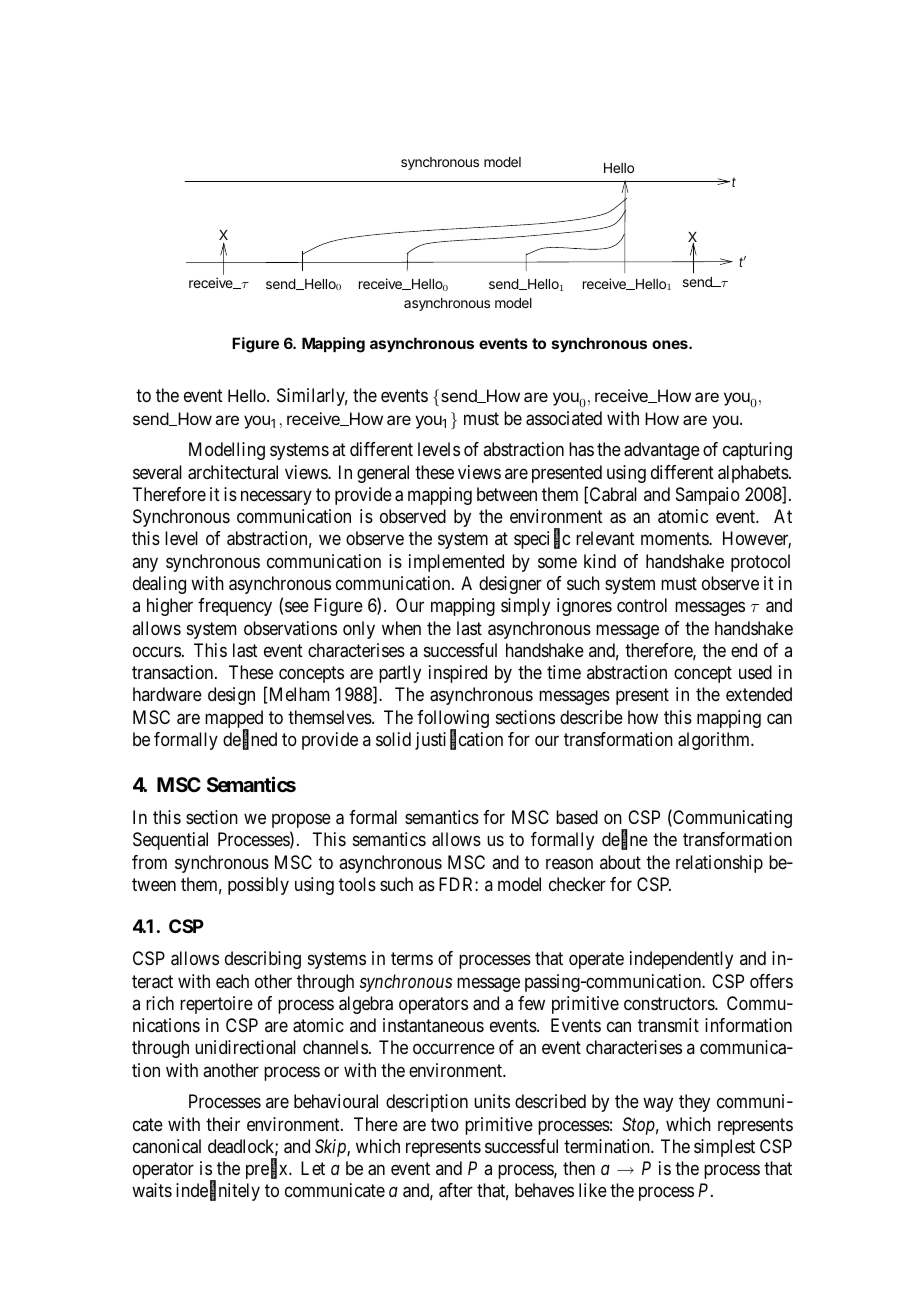 The image size is (924, 1308). What do you see at coordinates (263, 960) in the document?
I see `describing` at bounding box center [263, 960].
